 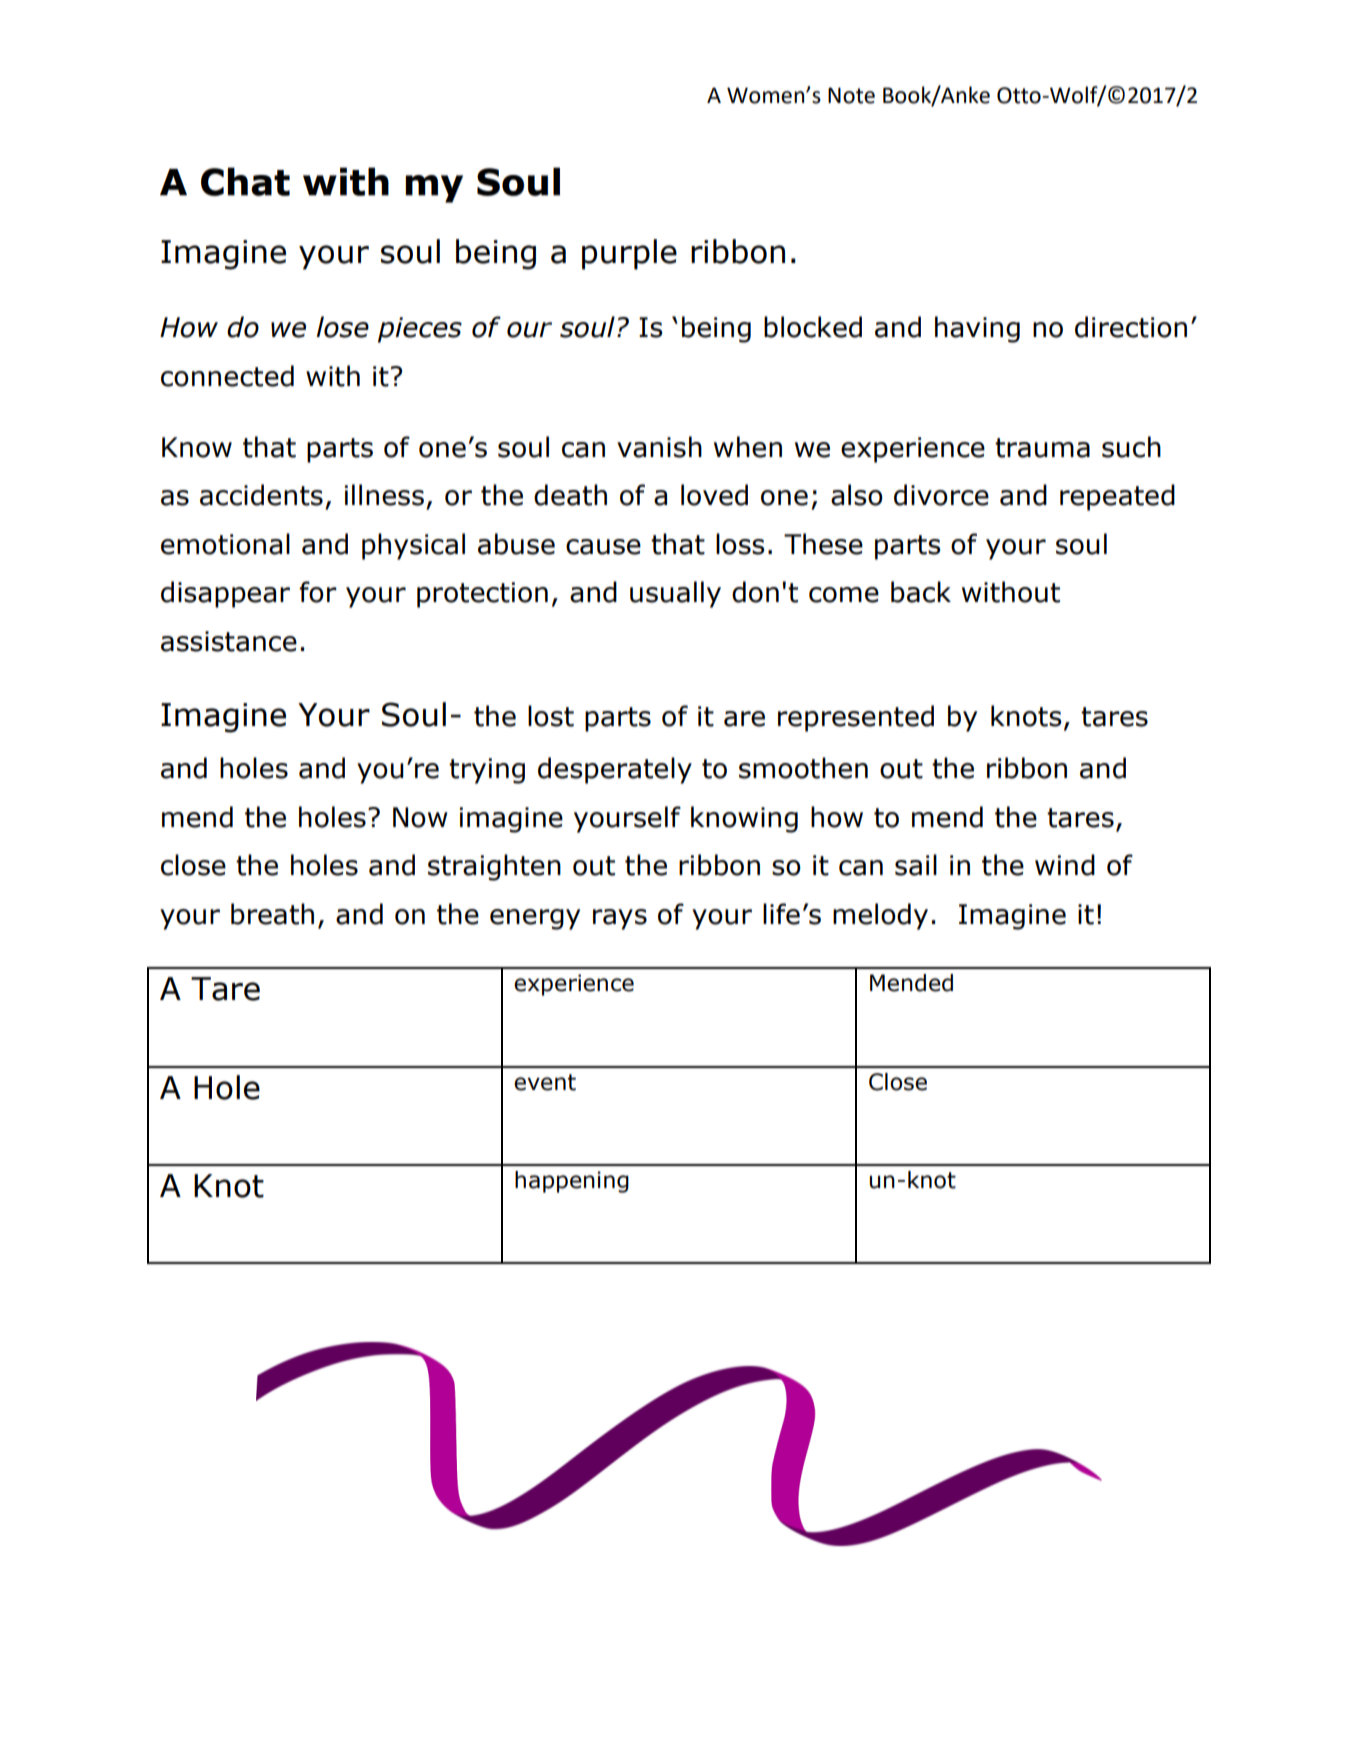 What do you see at coordinates (675, 594) in the screenshot?
I see `usually` at bounding box center [675, 594].
